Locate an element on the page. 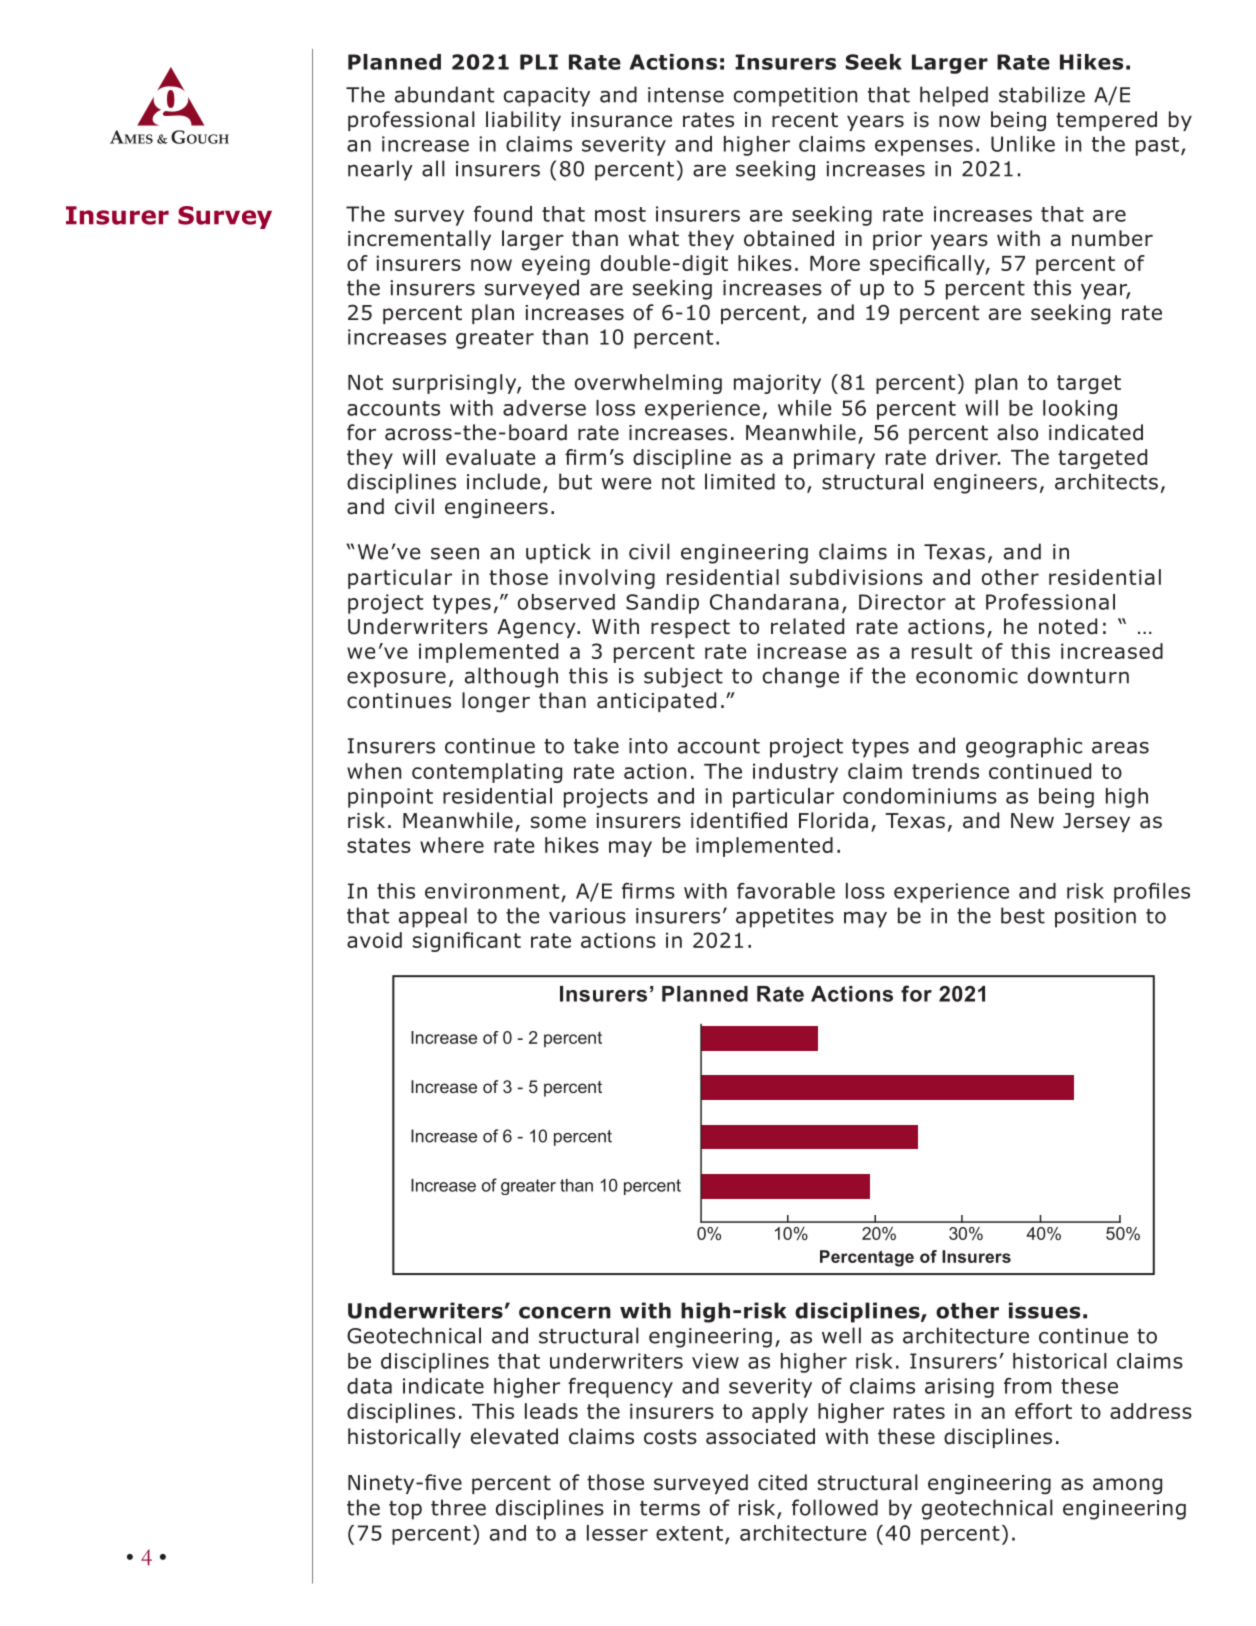 The image size is (1256, 1626). industry is located at coordinates (795, 773).
